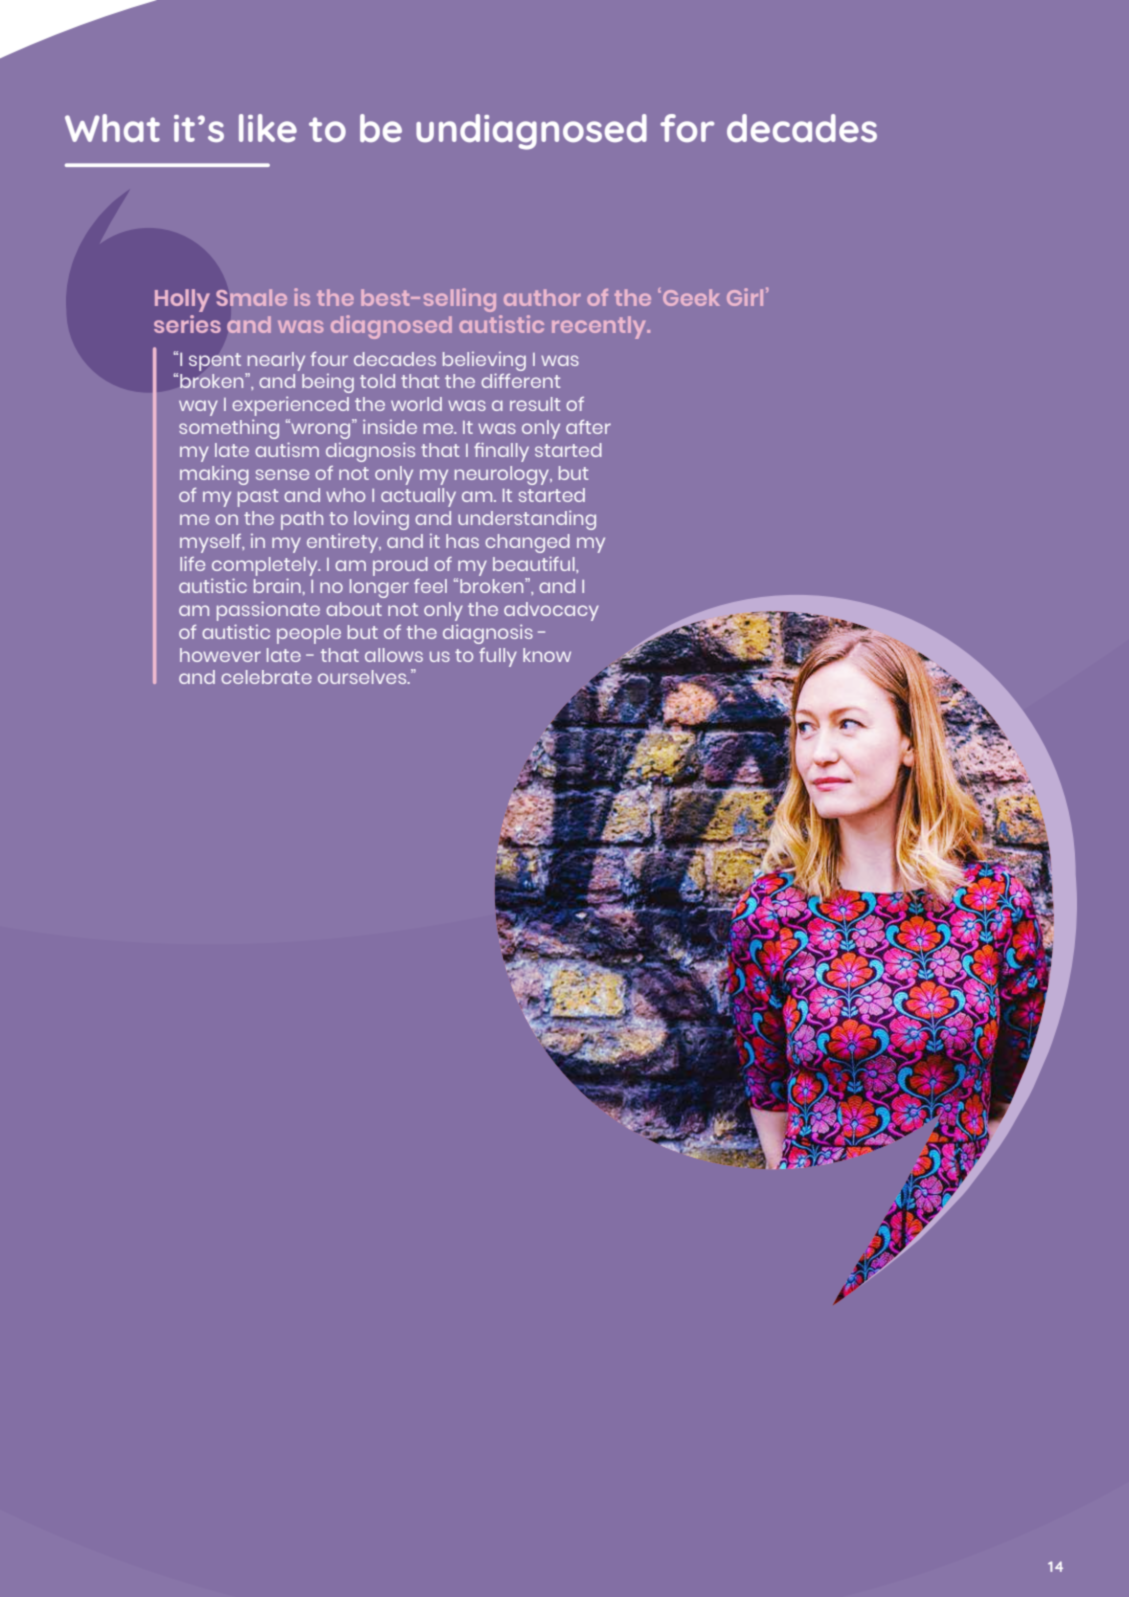 This screenshot has height=1597, width=1129. I want to click on way, so click(198, 408).
